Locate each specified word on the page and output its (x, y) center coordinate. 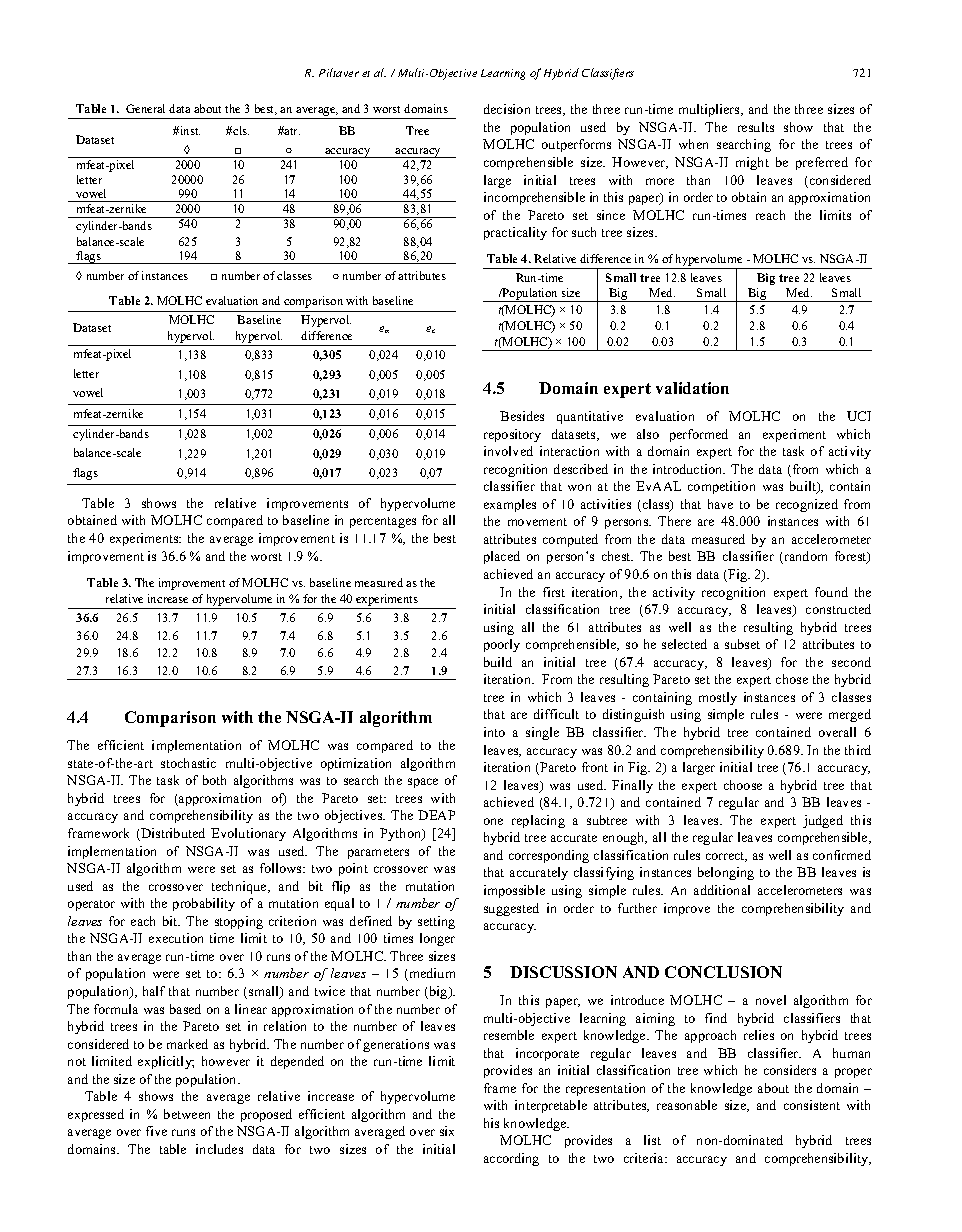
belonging (726, 873)
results (756, 127)
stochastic (188, 763)
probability (204, 904)
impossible (514, 891)
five (156, 1131)
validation (692, 388)
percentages (383, 522)
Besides (522, 416)
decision (507, 109)
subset (742, 644)
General (145, 108)
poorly (502, 645)
